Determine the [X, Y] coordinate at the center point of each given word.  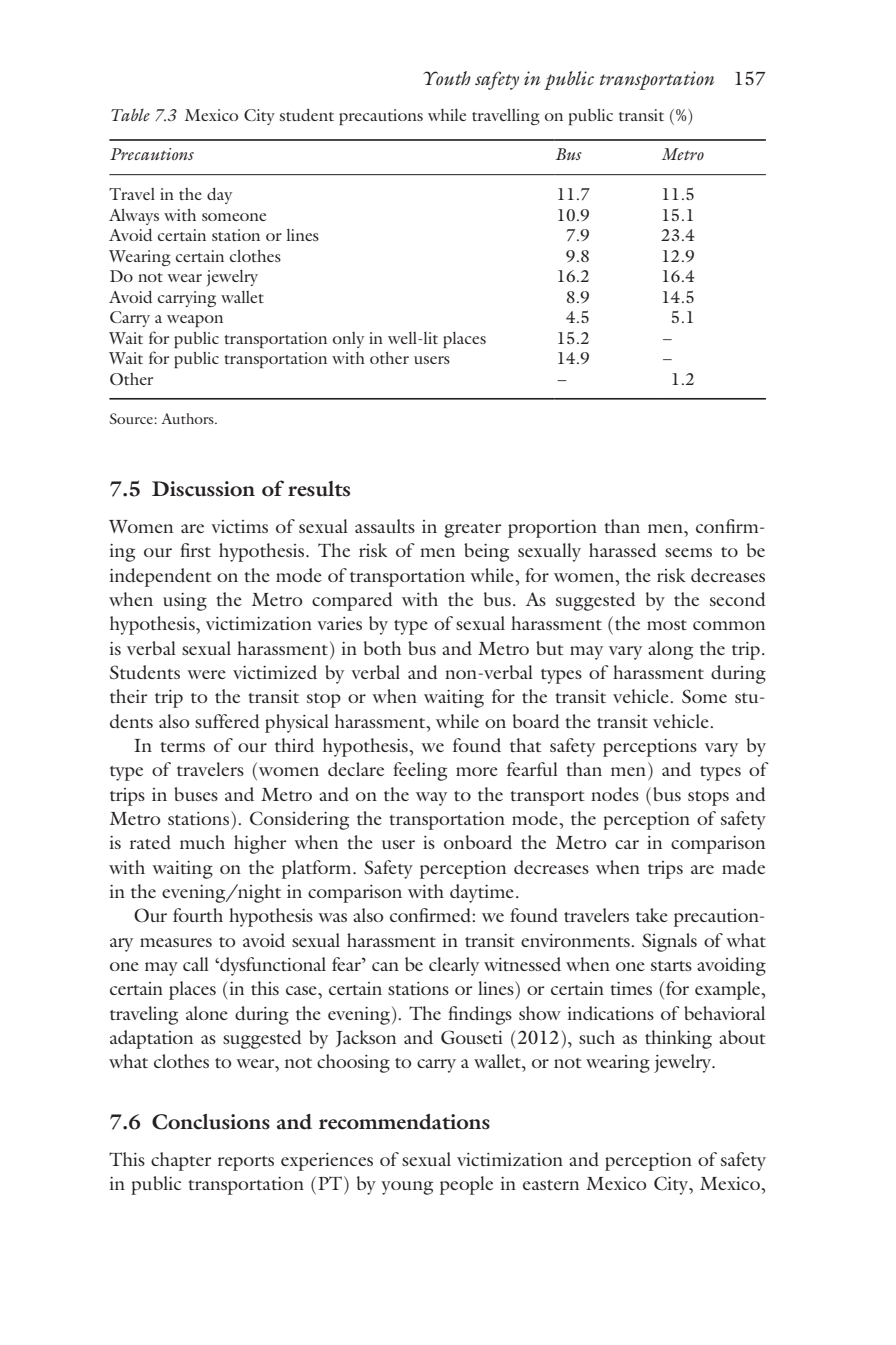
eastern [551, 1185]
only [348, 340]
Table [130, 114]
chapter [181, 1161]
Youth [447, 78]
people [466, 1185]
